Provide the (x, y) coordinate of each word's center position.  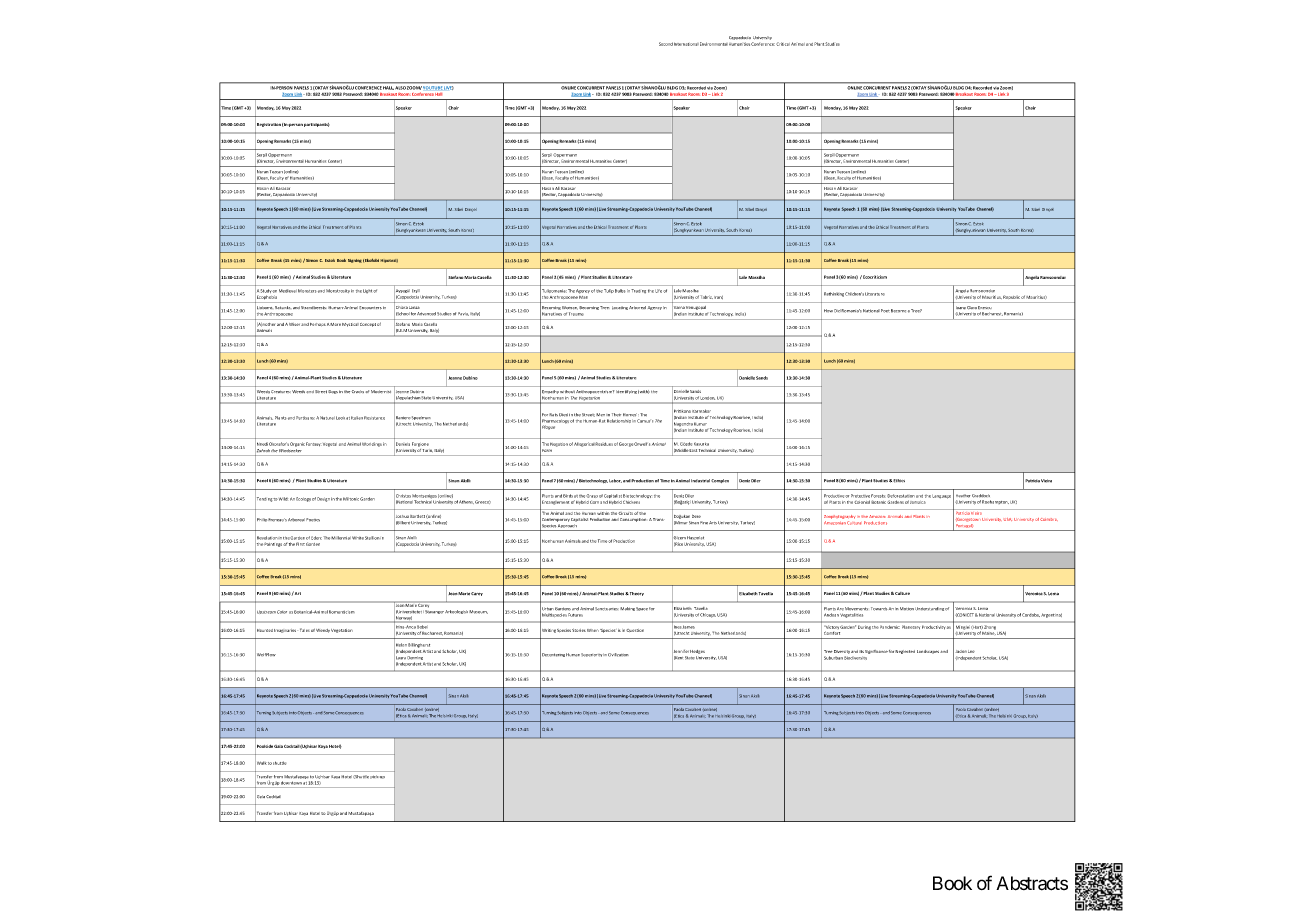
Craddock (981, 496)
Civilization (618, 655)
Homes (631, 415)
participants (317, 125)
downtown (291, 783)
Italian (357, 418)
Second (666, 44)
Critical (783, 44)
